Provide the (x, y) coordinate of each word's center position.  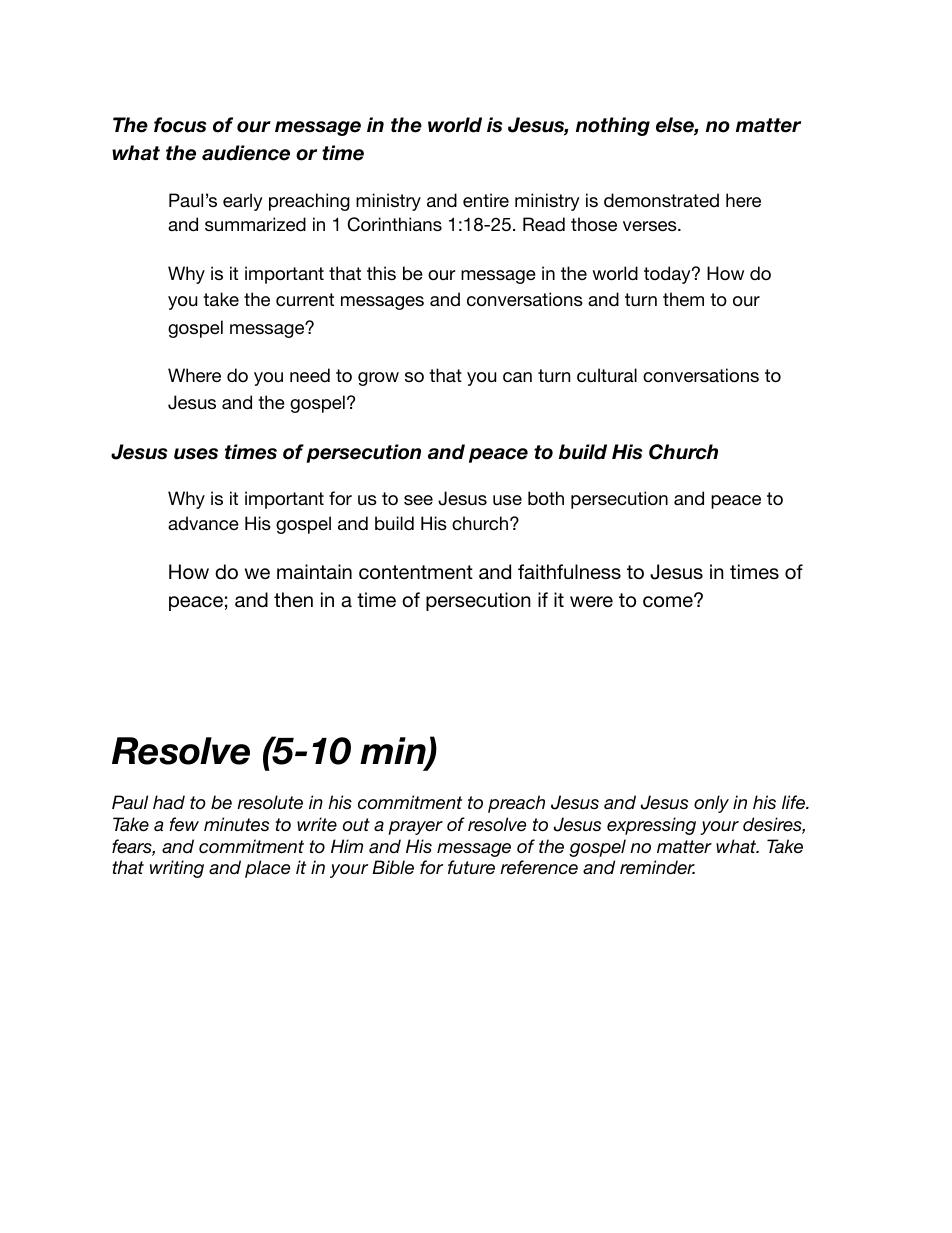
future (471, 867)
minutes (236, 824)
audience (246, 153)
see (418, 500)
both (546, 498)
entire (486, 200)
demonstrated (661, 200)
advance (203, 523)
